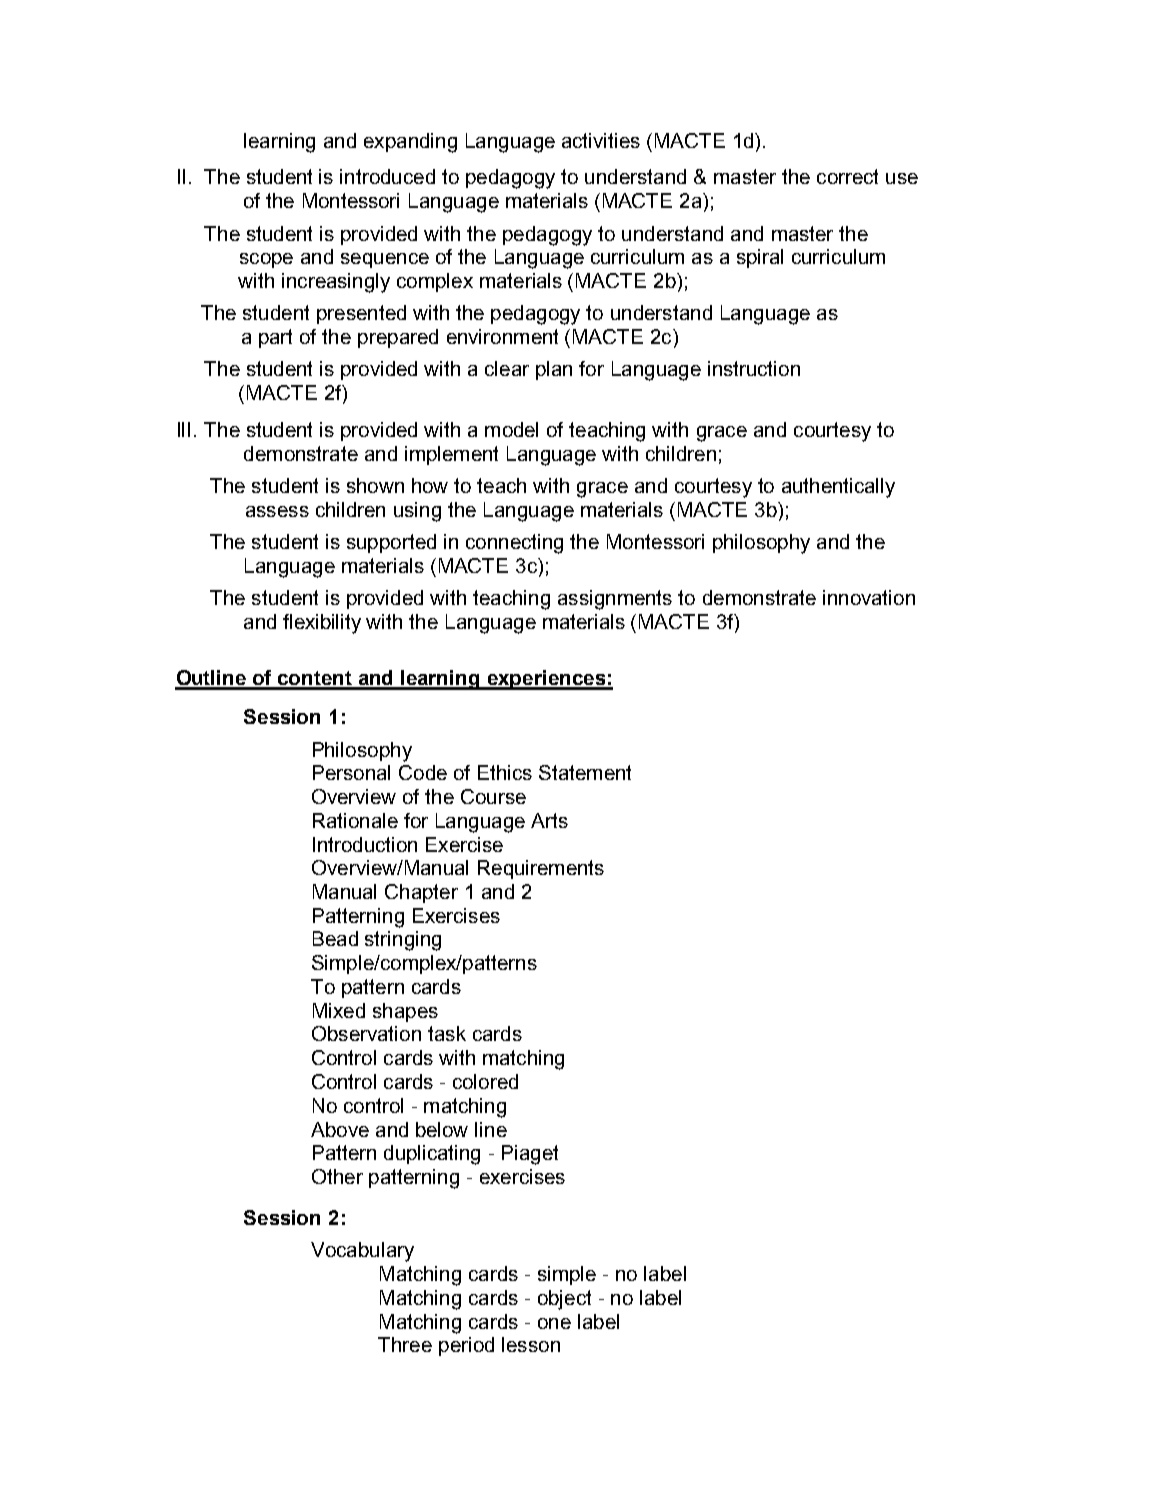  What do you see at coordinates (838, 488) in the page?
I see `authentically` at bounding box center [838, 488].
